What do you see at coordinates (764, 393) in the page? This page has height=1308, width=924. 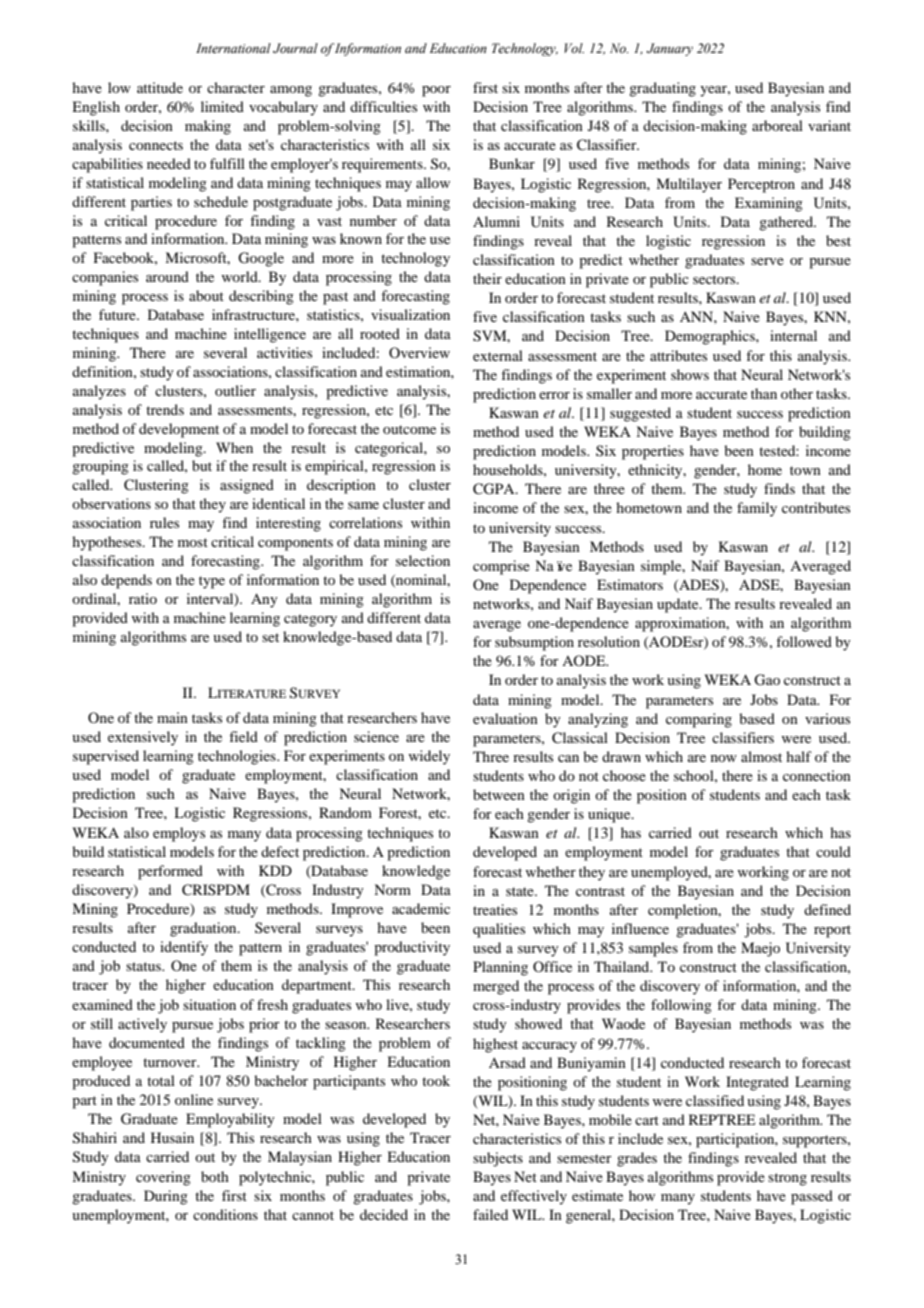 I see `than` at bounding box center [764, 393].
